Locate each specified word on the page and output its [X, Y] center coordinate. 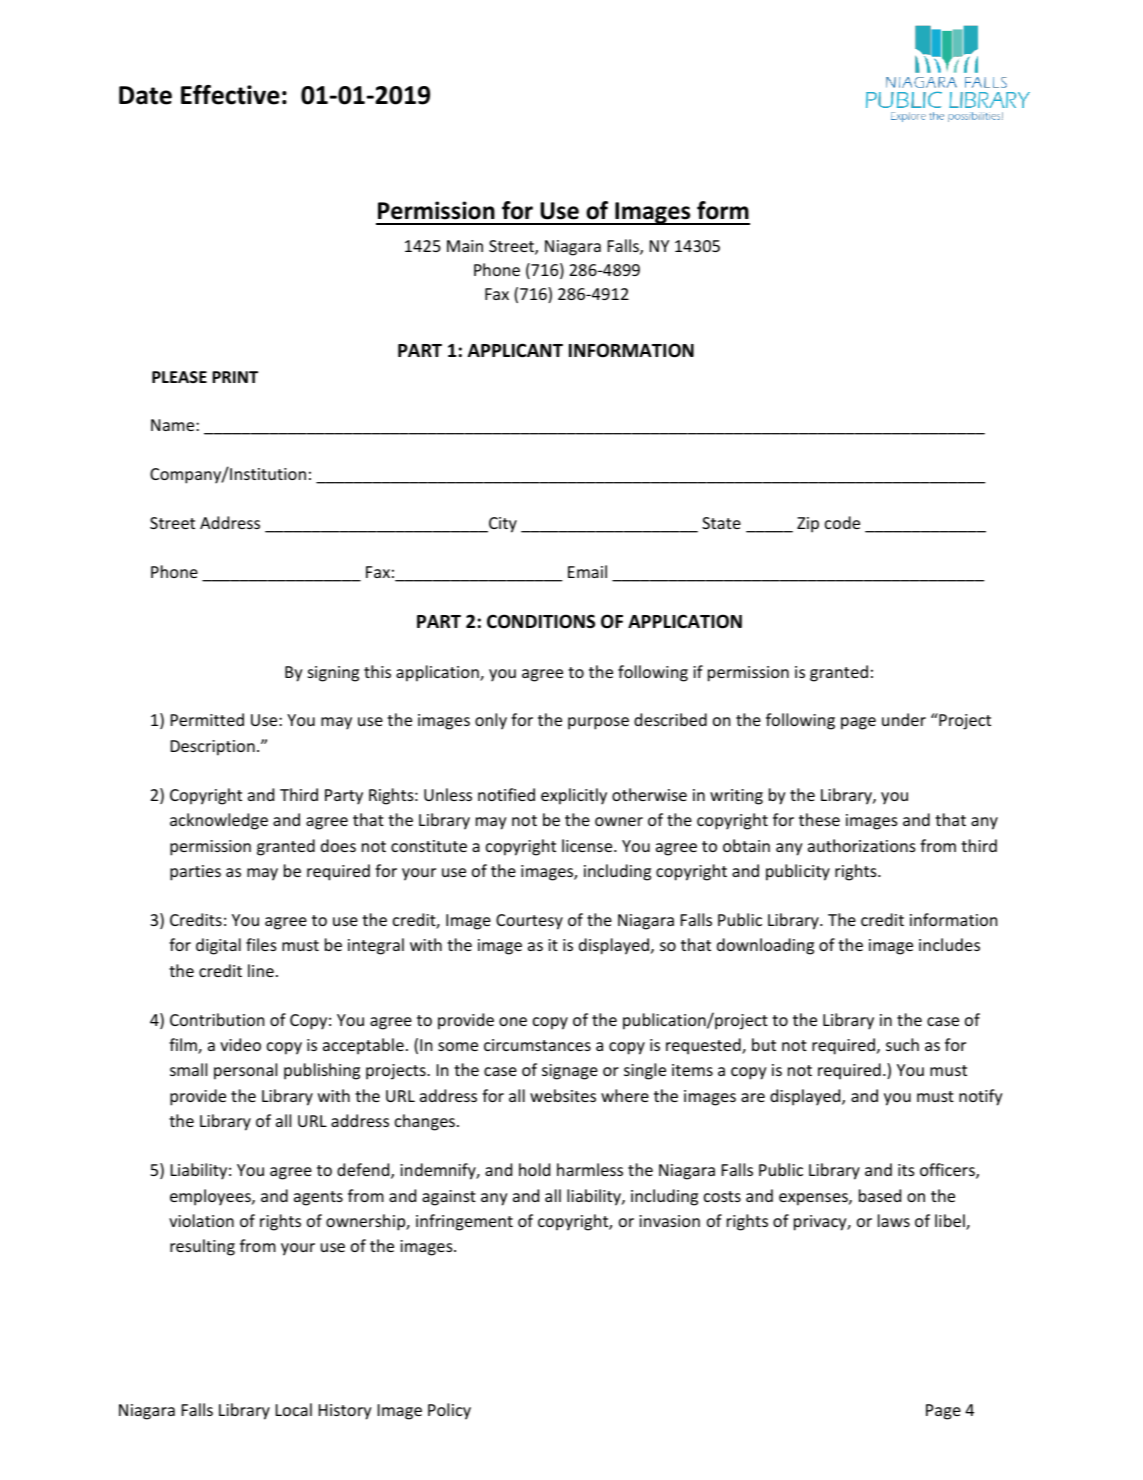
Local [294, 1409]
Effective [230, 95]
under [904, 719]
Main [465, 246]
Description [213, 748]
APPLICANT [515, 350]
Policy [449, 1411]
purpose [598, 723]
